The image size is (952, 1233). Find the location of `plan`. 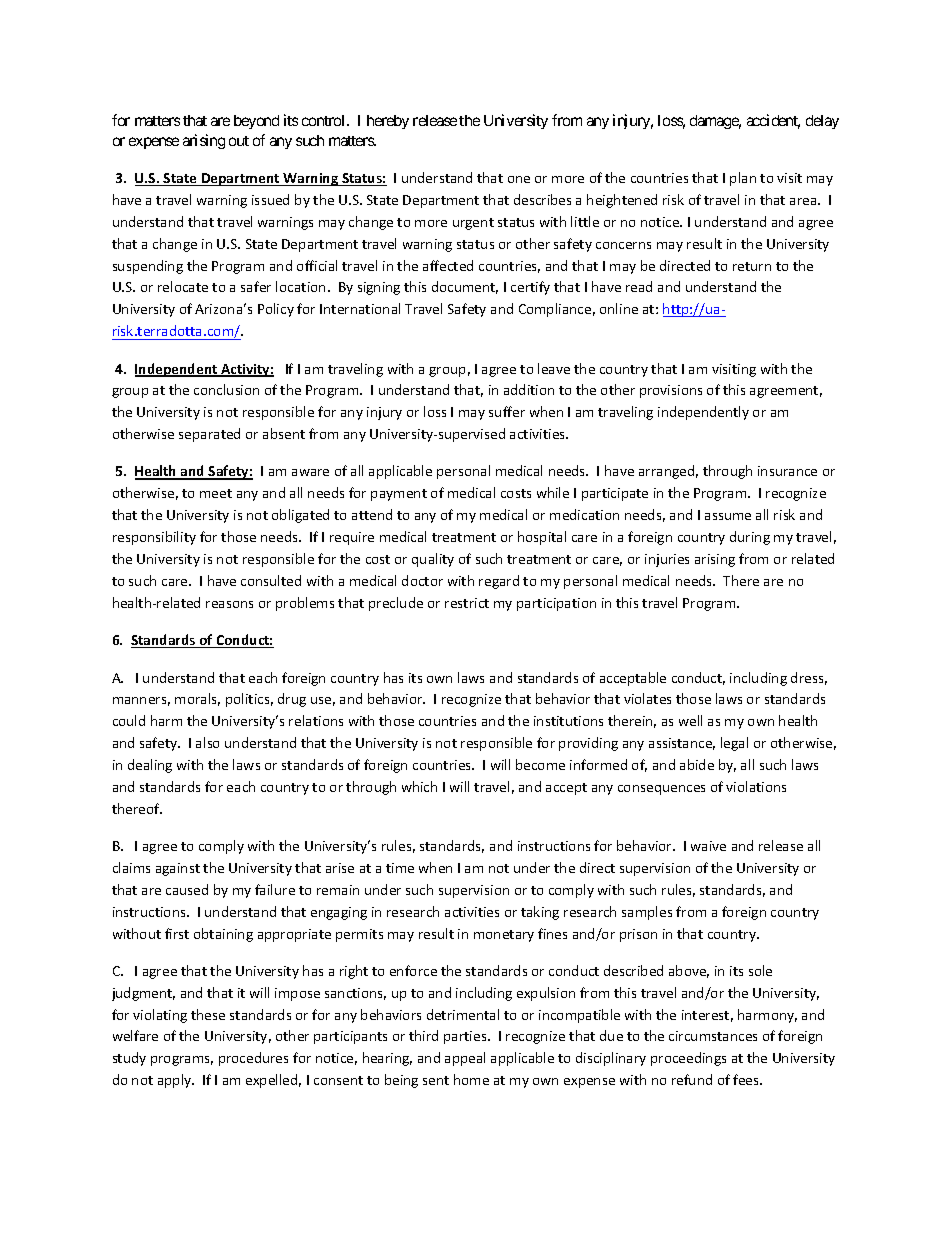

plan is located at coordinates (743, 179).
